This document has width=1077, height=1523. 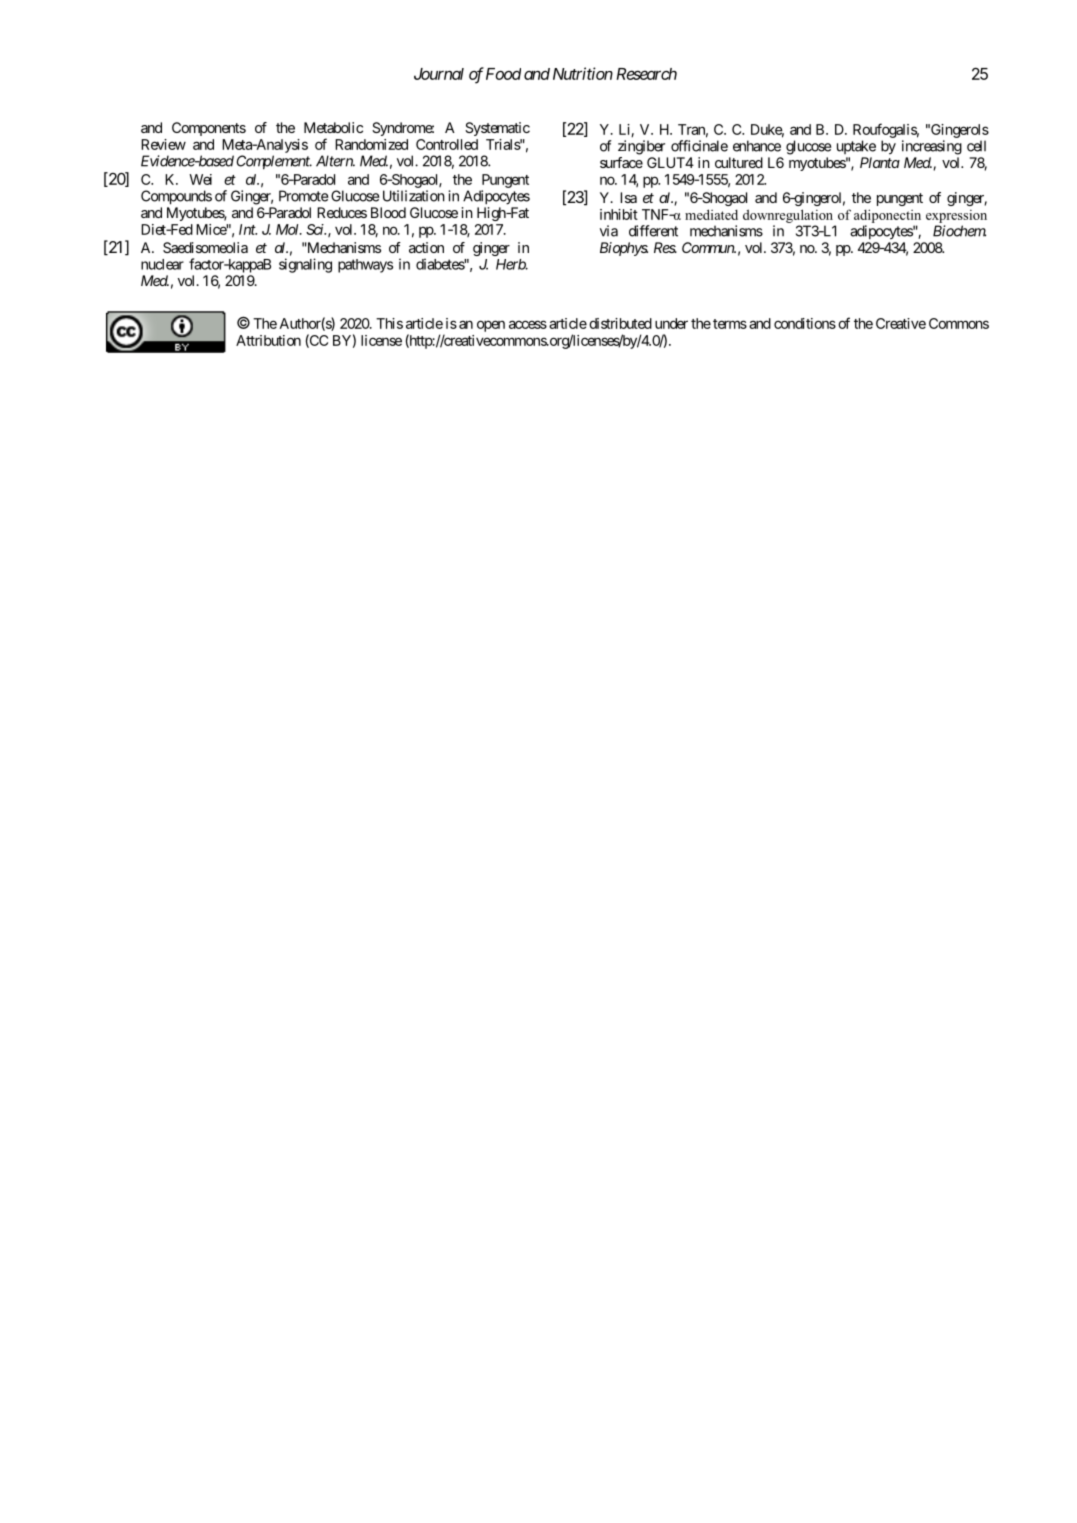 What do you see at coordinates (274, 162) in the document?
I see `Complement` at bounding box center [274, 162].
